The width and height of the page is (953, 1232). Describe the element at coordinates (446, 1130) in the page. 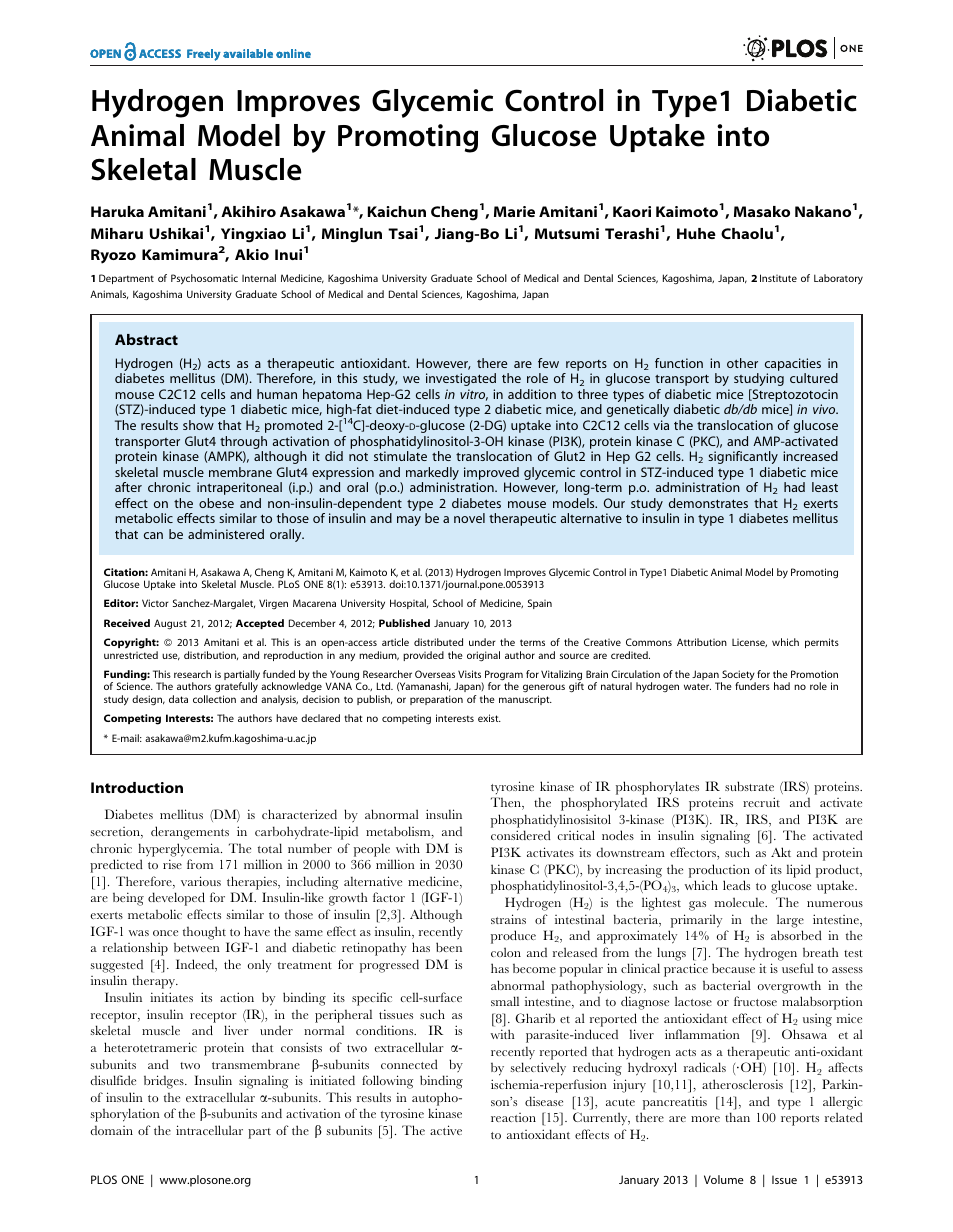

I see `active` at that location.
